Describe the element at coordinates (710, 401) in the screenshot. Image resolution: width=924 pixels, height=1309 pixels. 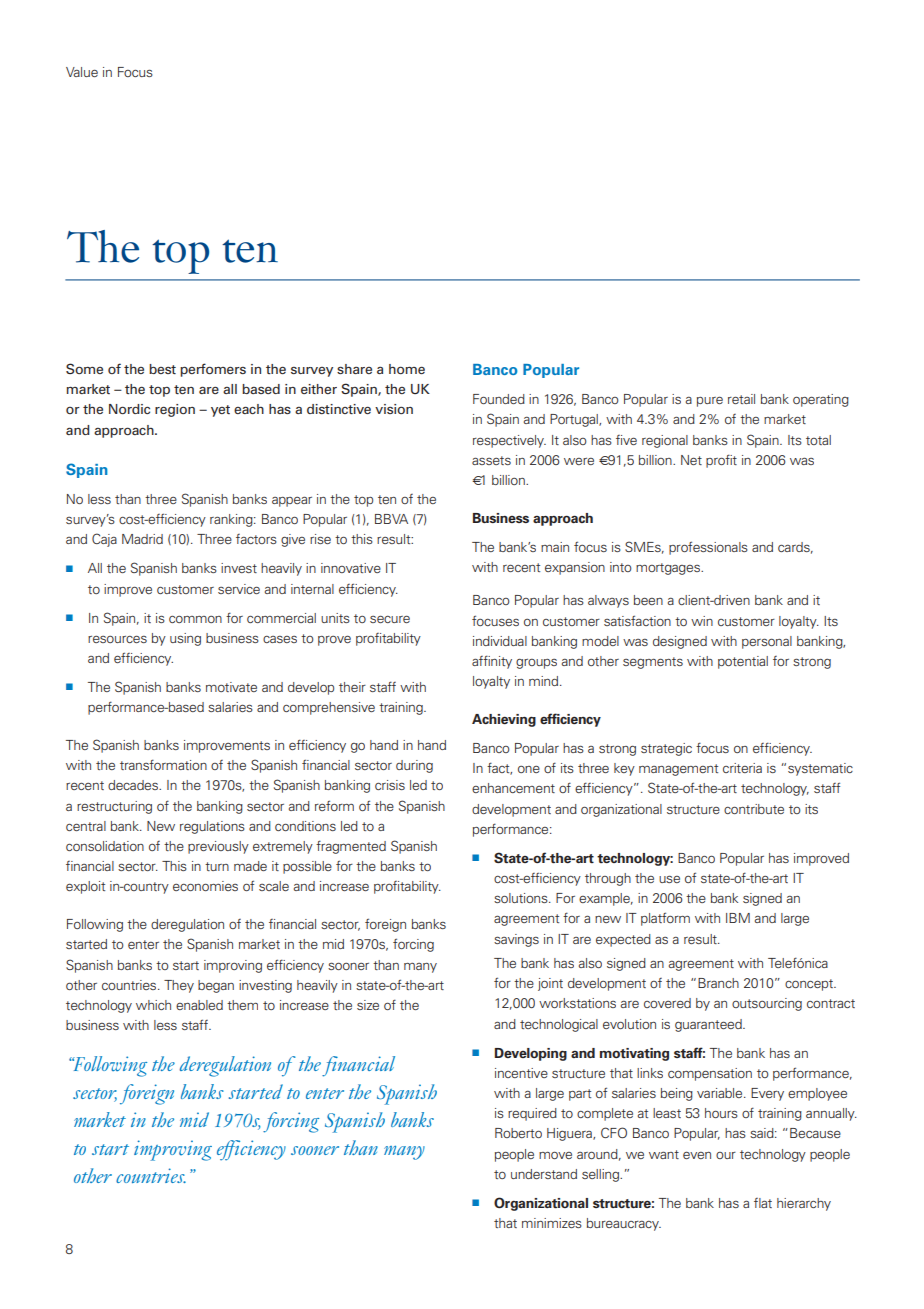
I see `pure` at that location.
